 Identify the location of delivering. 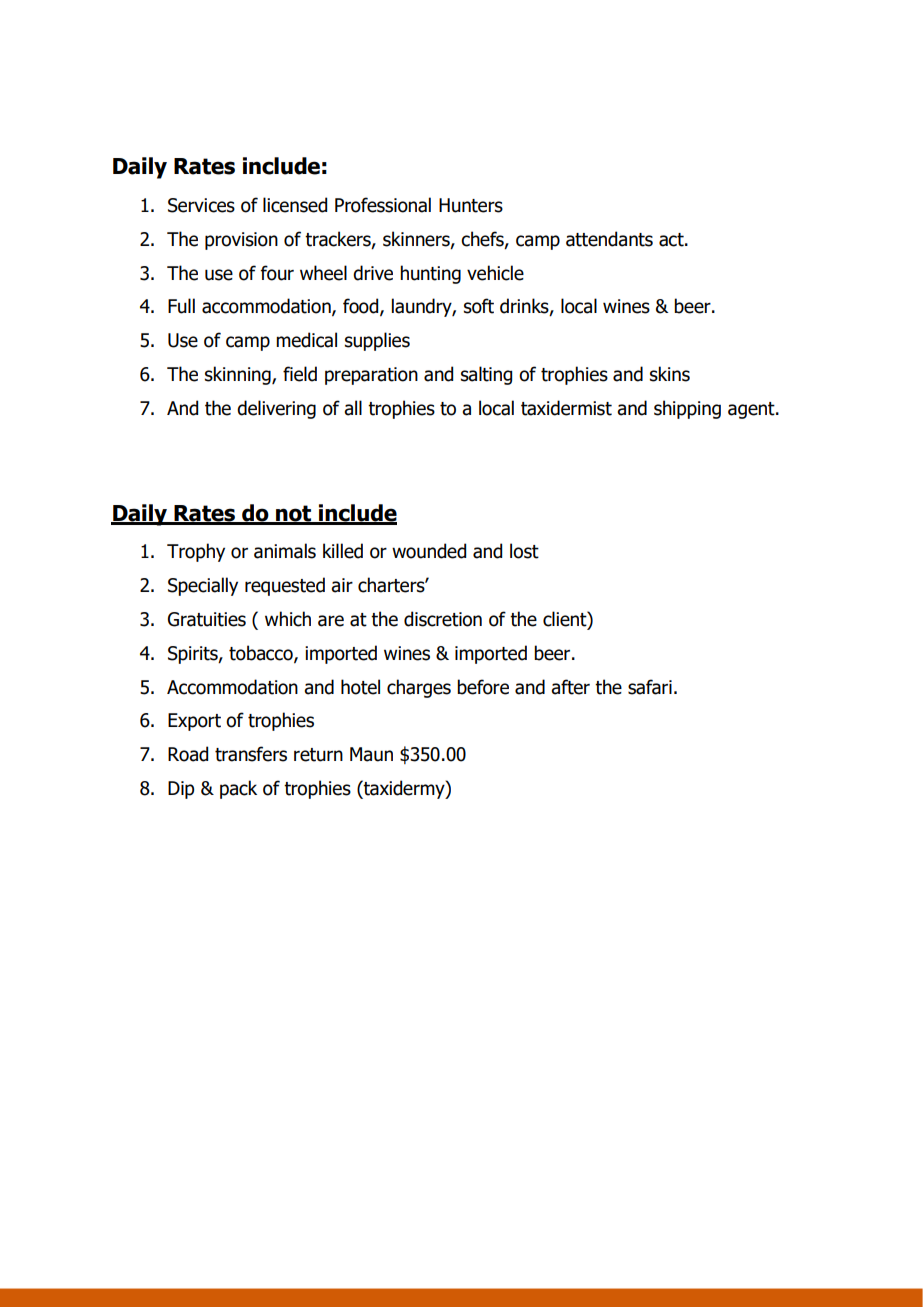
(276, 409).
